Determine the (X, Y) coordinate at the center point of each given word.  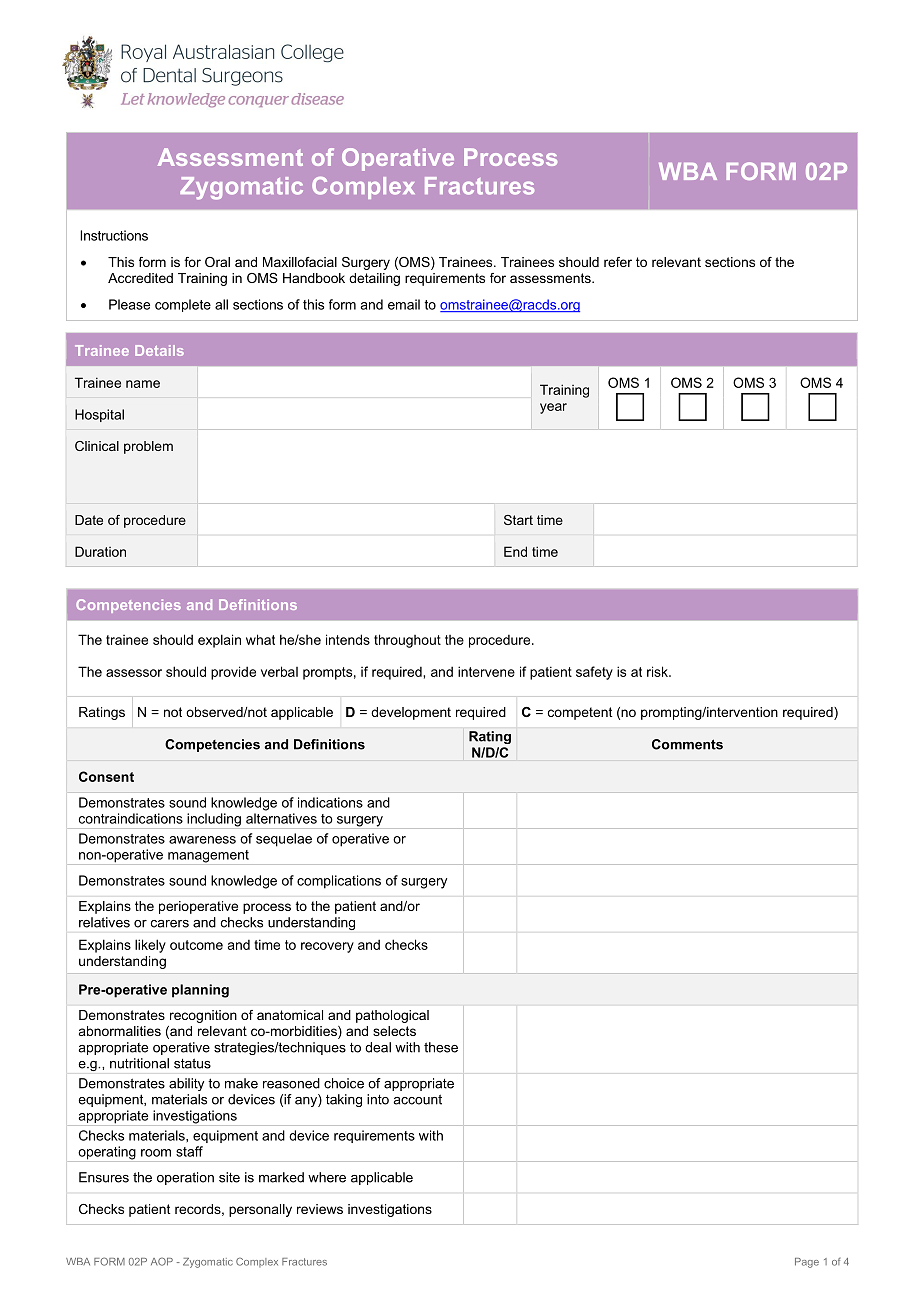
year (553, 408)
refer (618, 262)
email (404, 304)
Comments (687, 744)
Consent (106, 776)
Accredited (140, 278)
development (411, 713)
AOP (162, 1261)
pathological (392, 1016)
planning (200, 991)
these (441, 1047)
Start (518, 520)
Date (89, 520)
